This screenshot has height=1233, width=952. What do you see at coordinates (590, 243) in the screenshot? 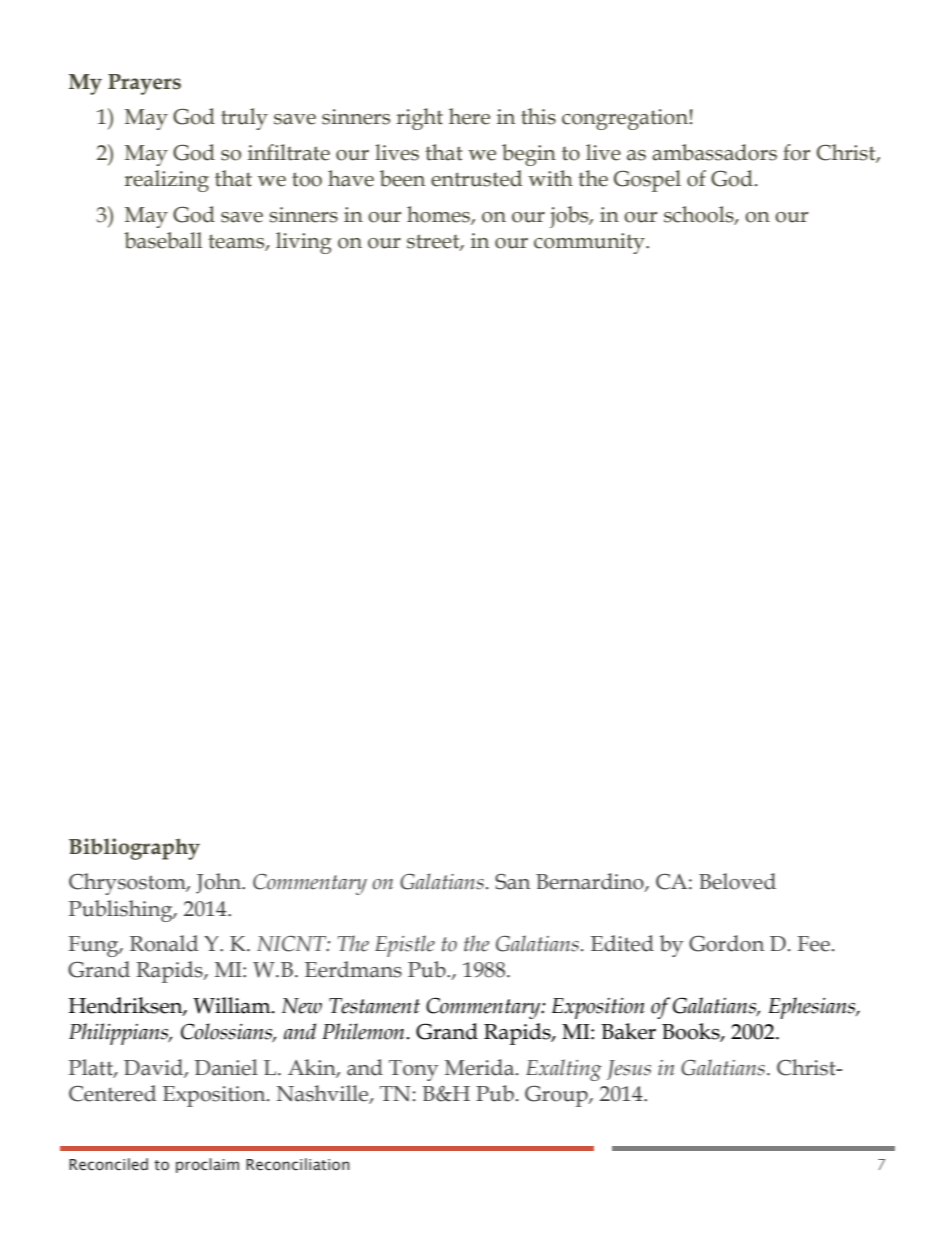
I see `community` at bounding box center [590, 243].
